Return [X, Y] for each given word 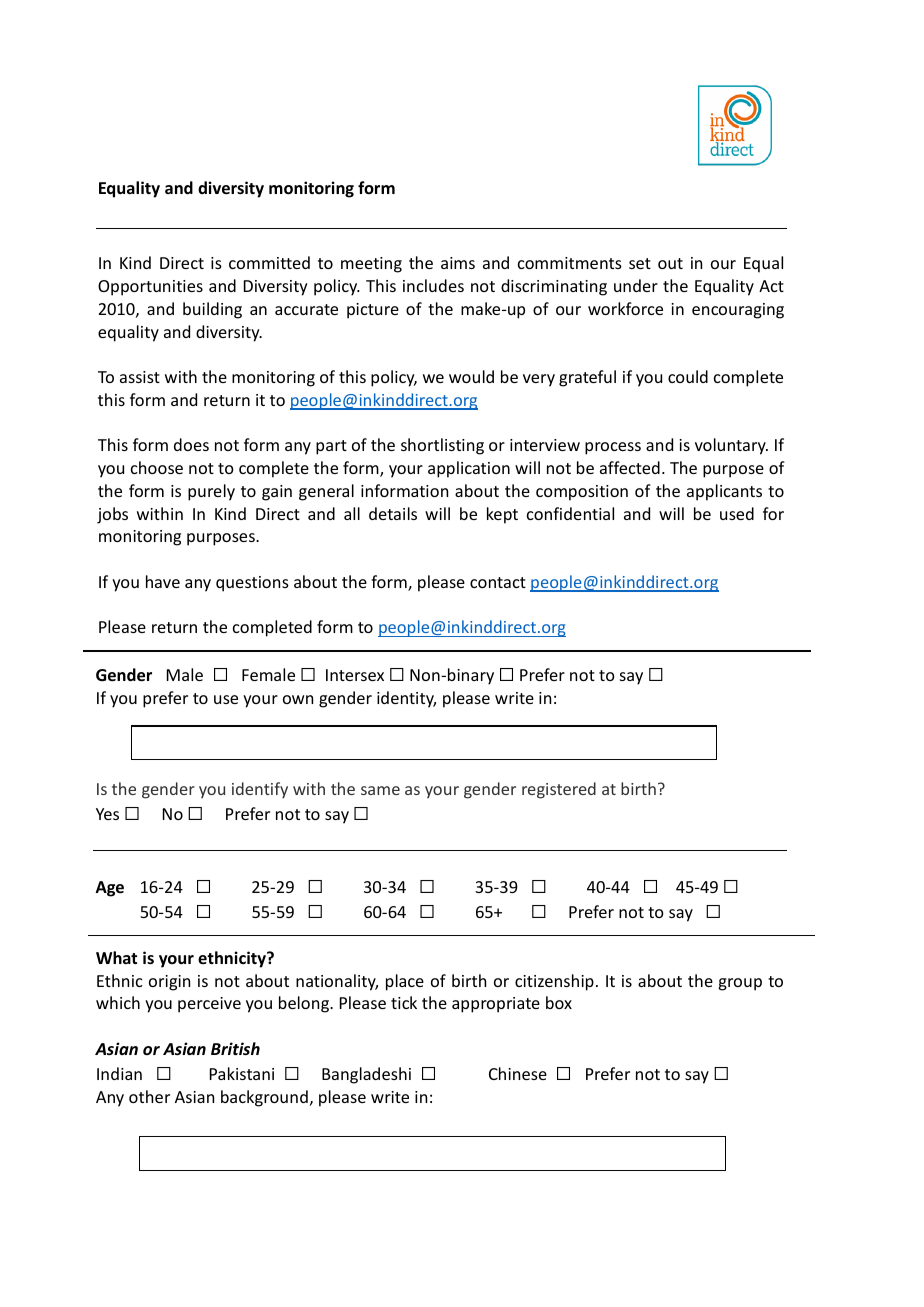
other [149, 1096]
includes [433, 285]
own [298, 699]
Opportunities [150, 288]
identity [406, 699]
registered [559, 790]
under [636, 285]
